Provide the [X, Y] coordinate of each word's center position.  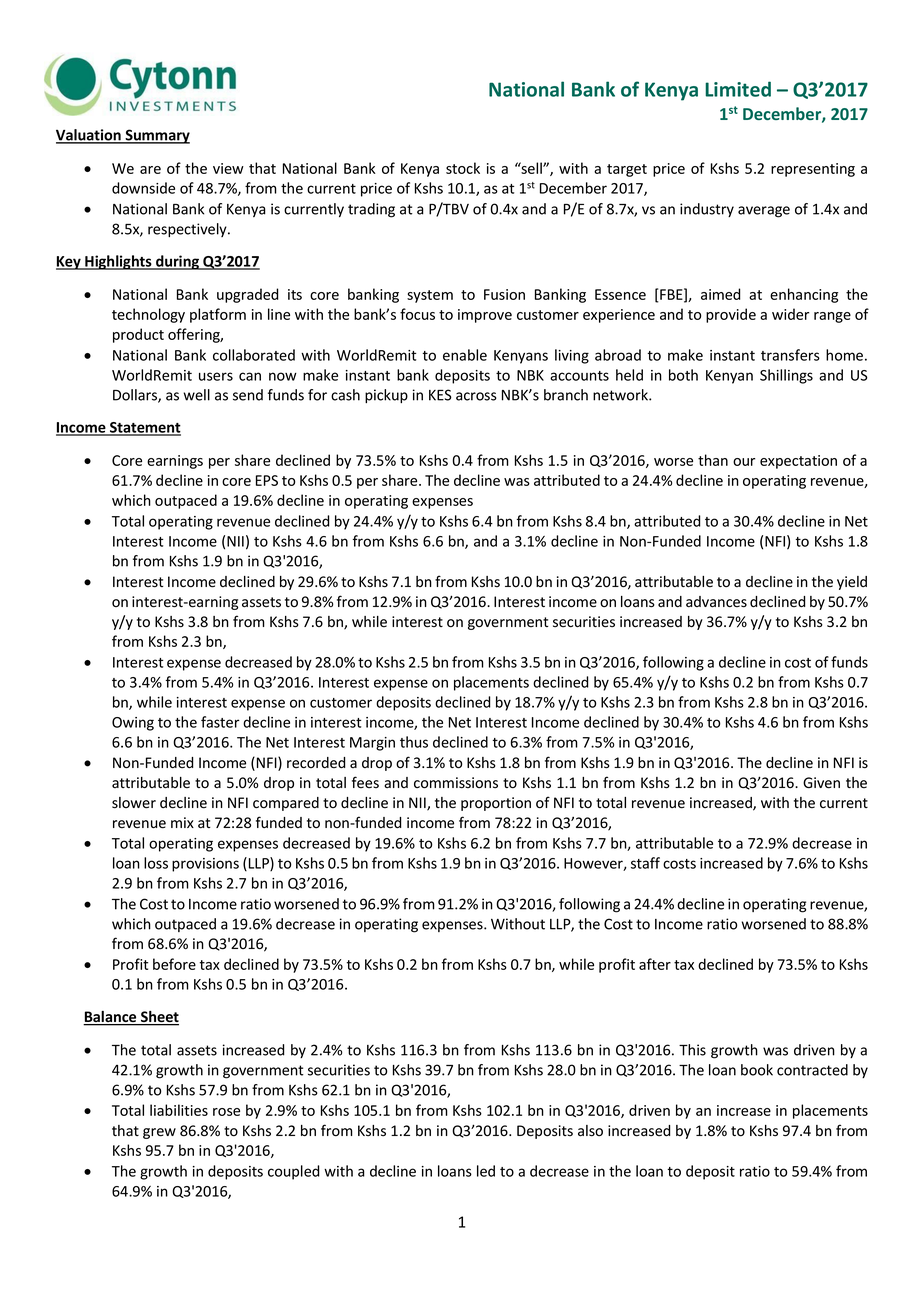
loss [156, 863]
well [196, 395]
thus [414, 742]
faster [220, 722]
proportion [496, 804]
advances [716, 602]
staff [645, 863]
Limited [738, 89]
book [757, 1070]
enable [465, 355]
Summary [156, 136]
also [590, 1131]
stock [463, 168]
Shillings [786, 376]
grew [159, 1133]
